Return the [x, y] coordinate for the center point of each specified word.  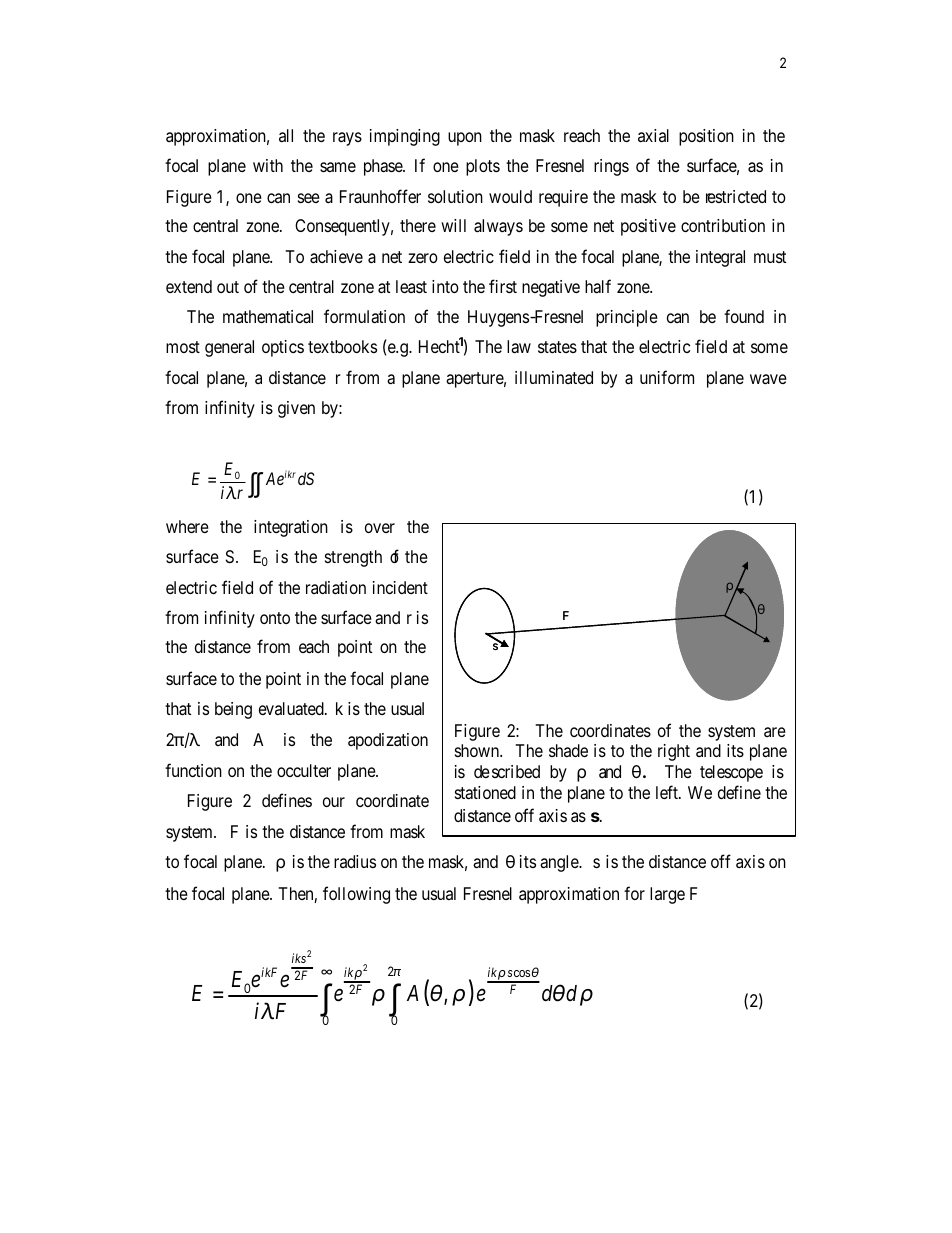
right [674, 752]
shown [478, 750]
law [519, 347]
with [268, 165]
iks [299, 958]
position [706, 137]
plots [483, 167]
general [229, 348]
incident [400, 587]
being [233, 710]
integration [291, 528]
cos [521, 973]
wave [768, 379]
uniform [667, 377]
